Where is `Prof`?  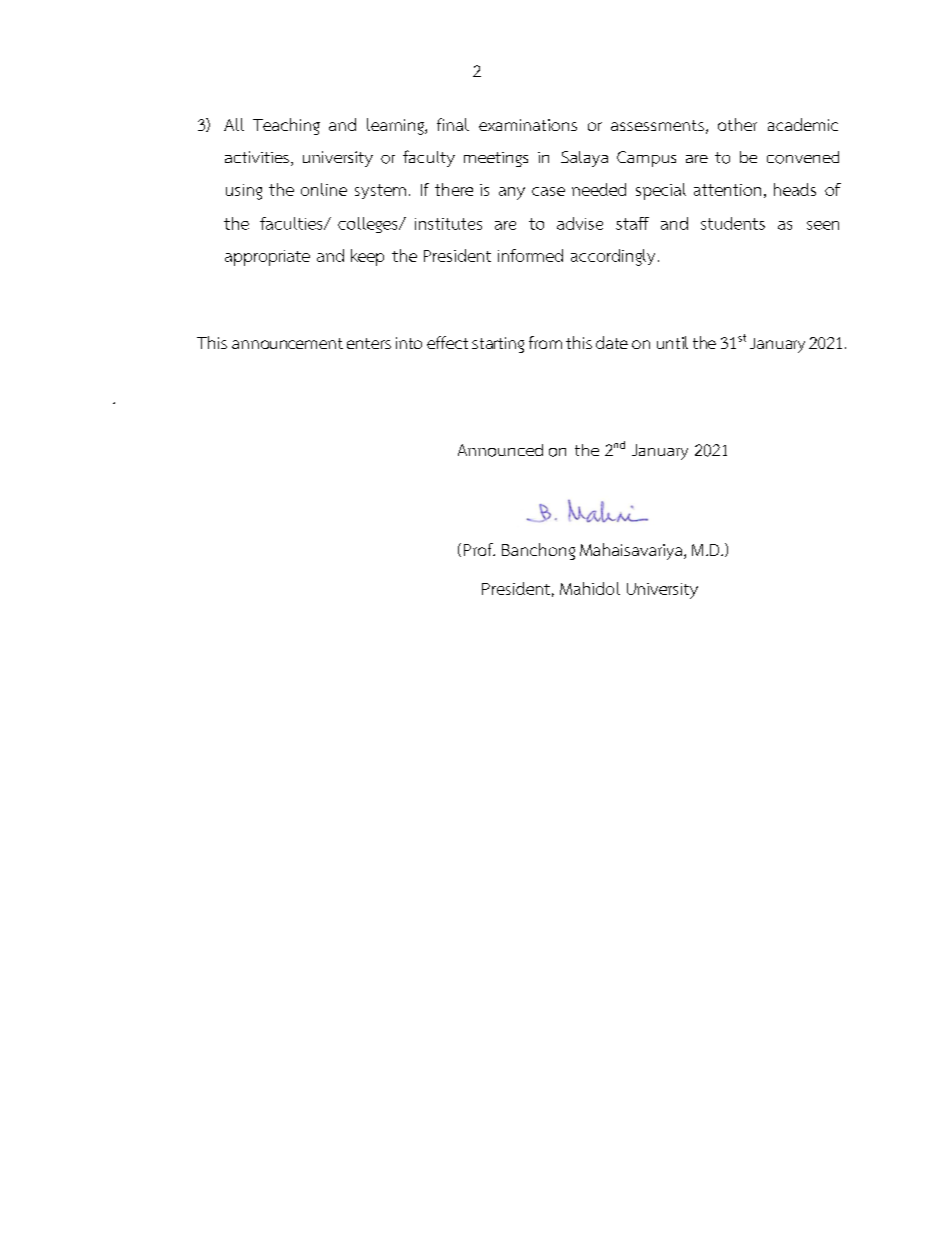 Prof is located at coordinates (479, 549).
